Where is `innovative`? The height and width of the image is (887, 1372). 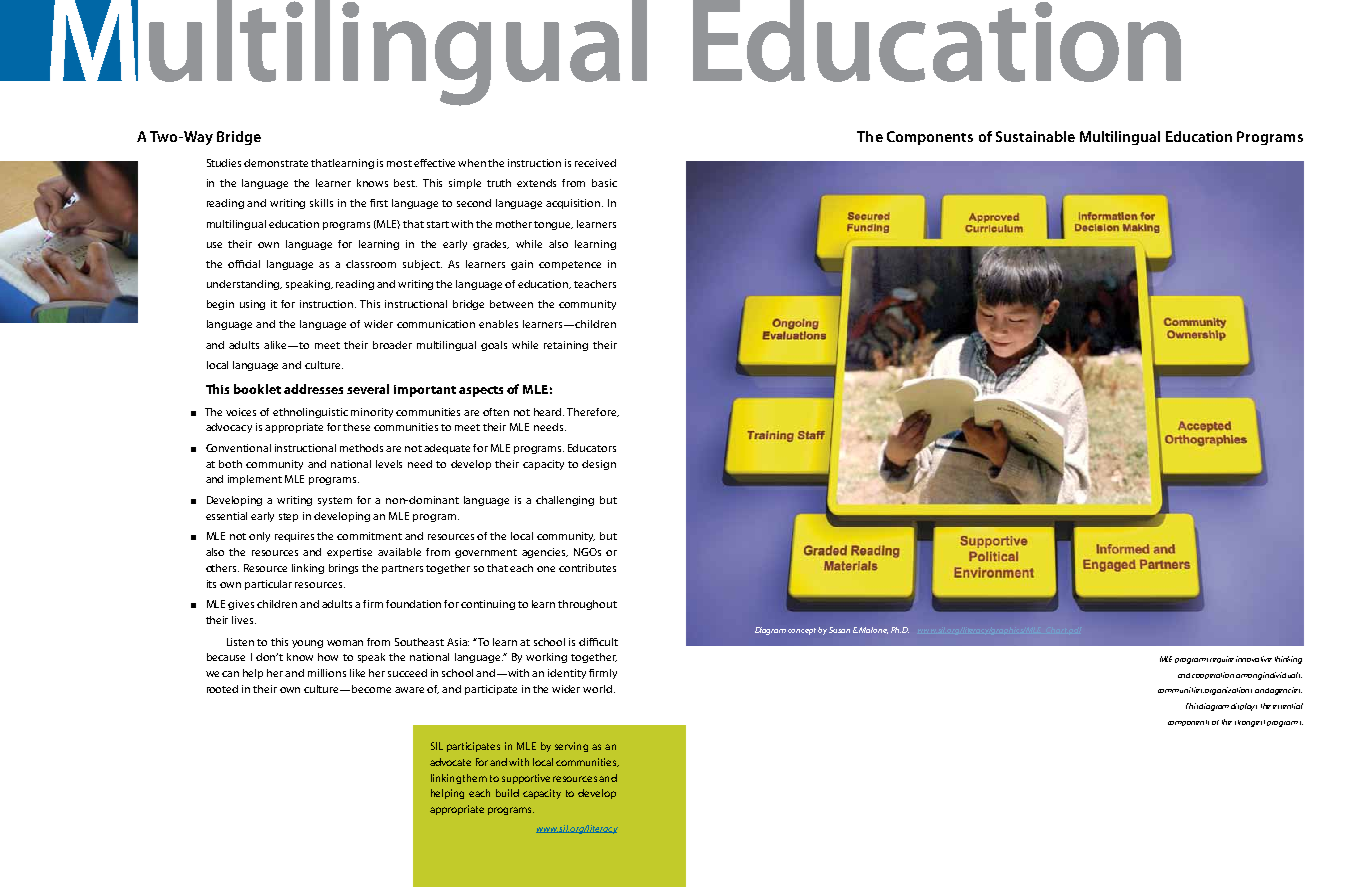 innovative is located at coordinates (1254, 659).
